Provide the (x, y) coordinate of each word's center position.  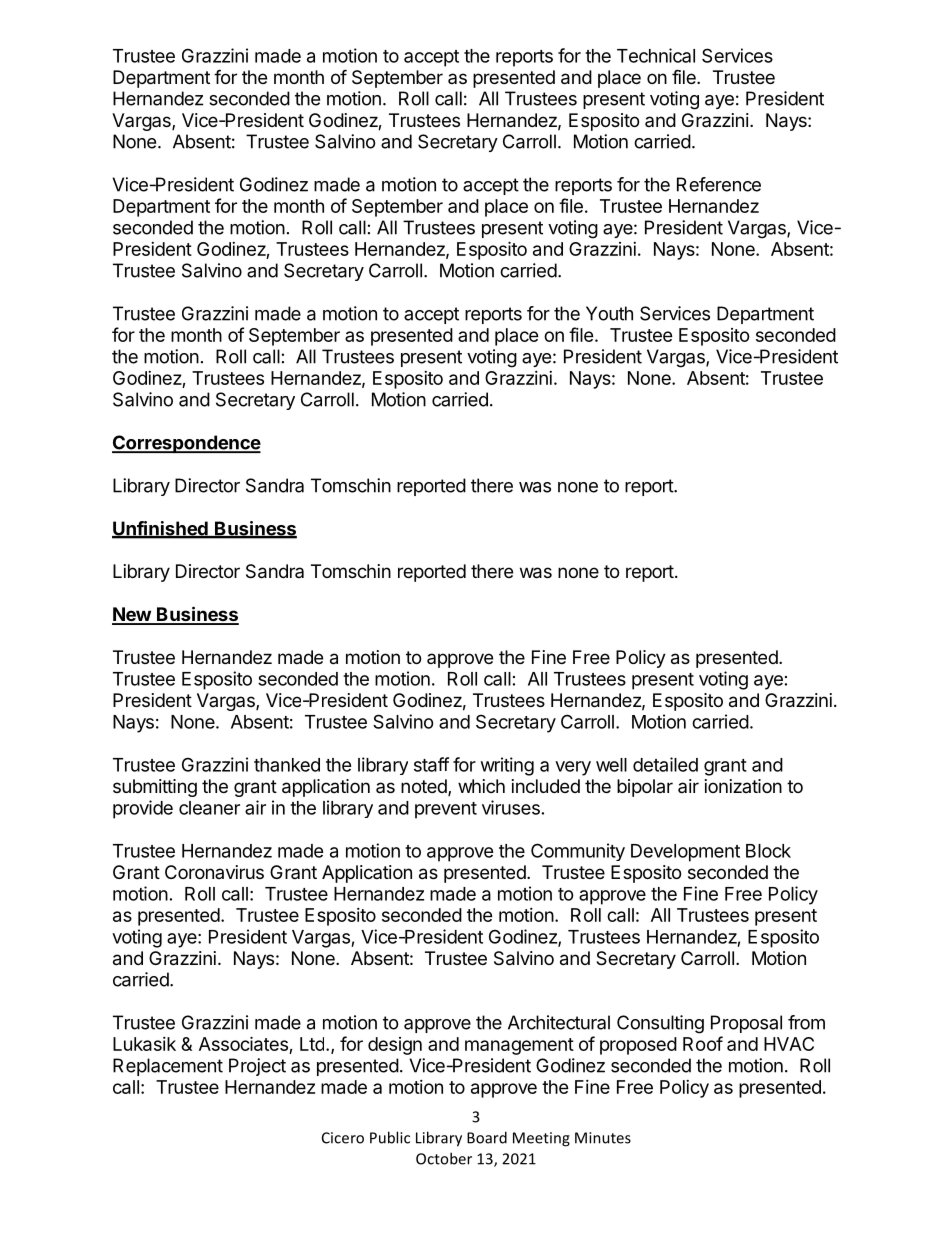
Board (487, 1137)
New (132, 615)
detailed (665, 764)
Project (257, 1067)
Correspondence (186, 444)
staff (431, 764)
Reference (719, 184)
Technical (656, 55)
